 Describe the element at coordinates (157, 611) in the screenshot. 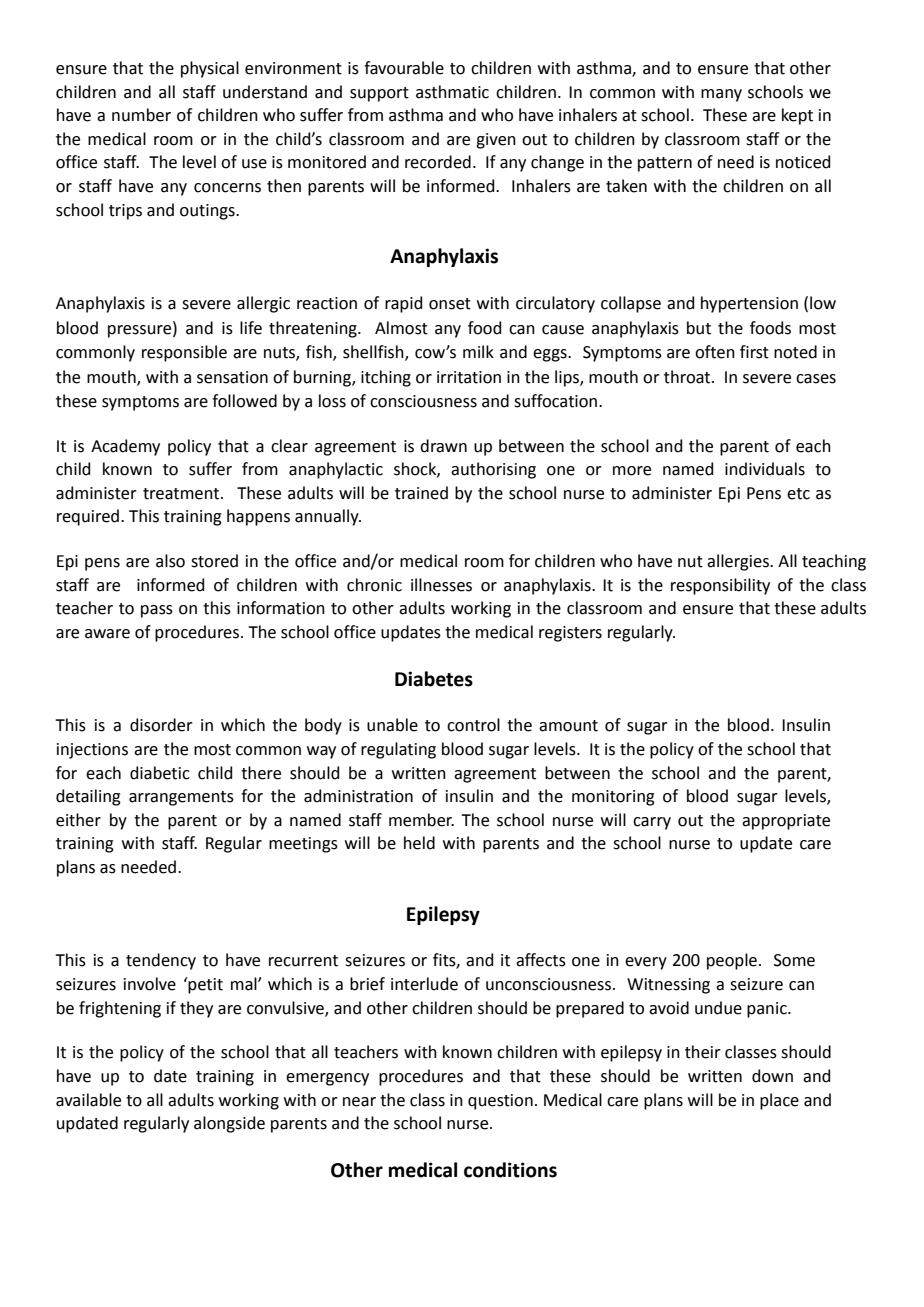

I see `pass` at that location.
